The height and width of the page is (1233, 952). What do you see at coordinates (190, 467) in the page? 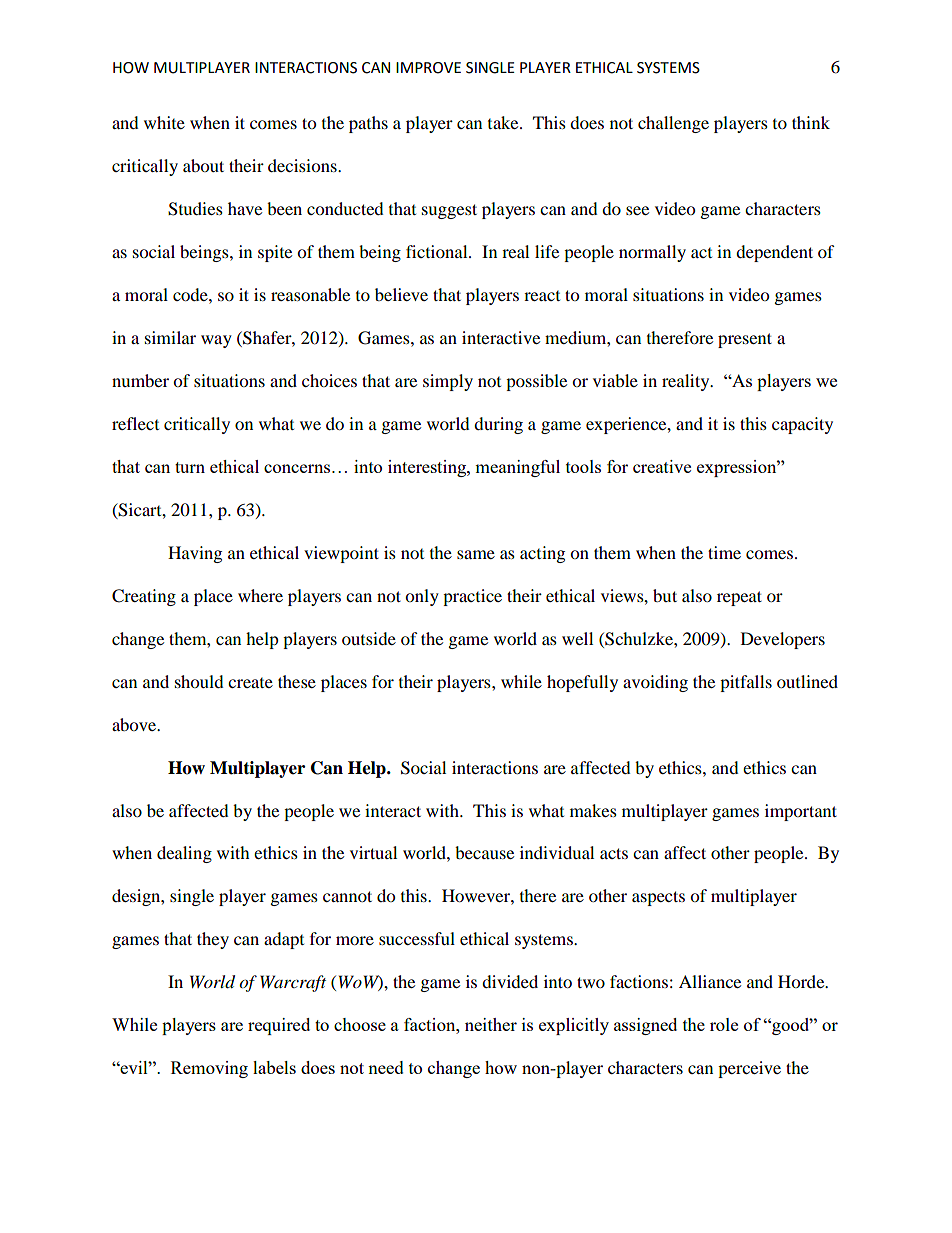
I see `turn` at bounding box center [190, 467].
